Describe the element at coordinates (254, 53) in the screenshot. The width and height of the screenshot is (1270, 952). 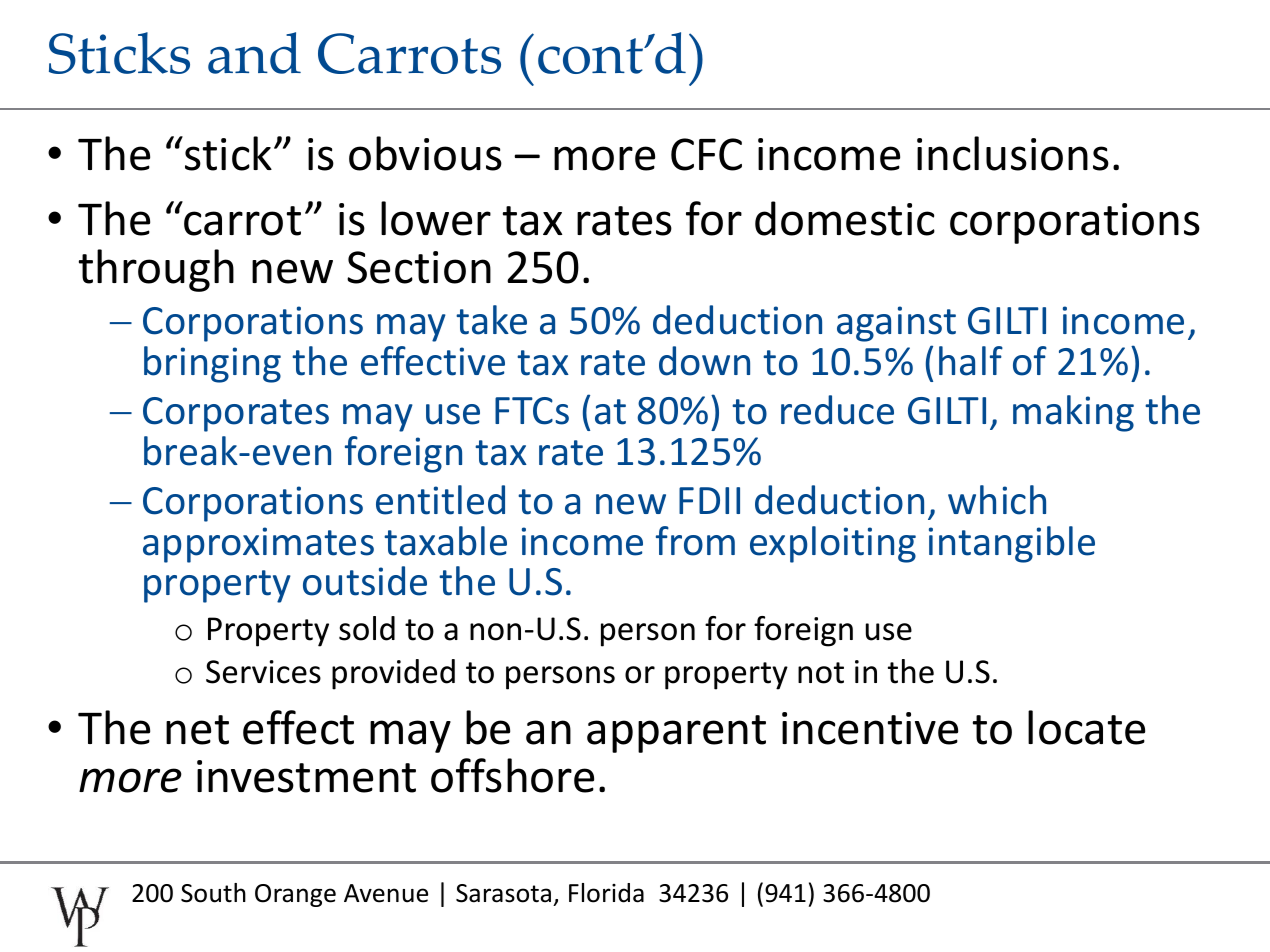
I see `and` at that location.
